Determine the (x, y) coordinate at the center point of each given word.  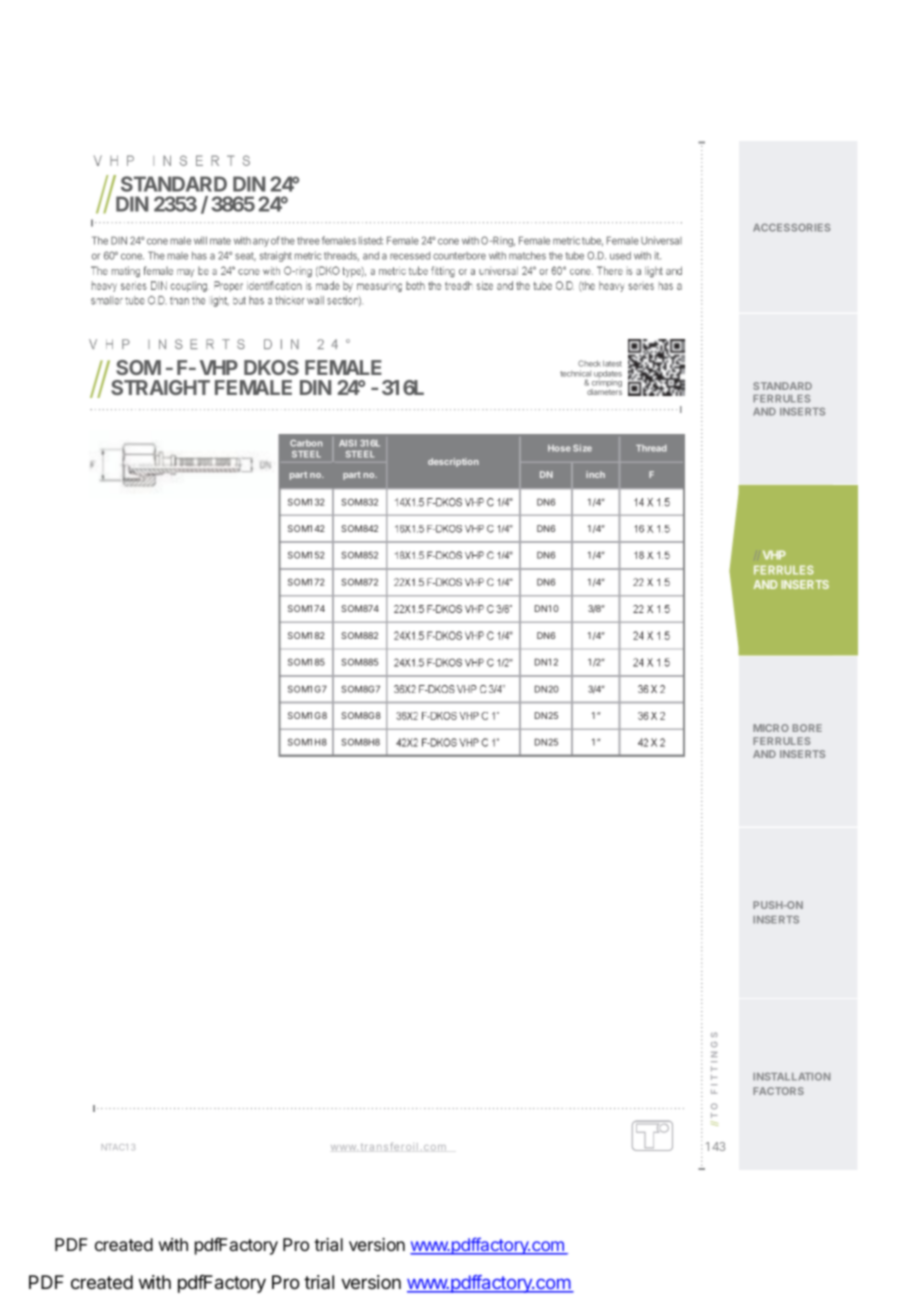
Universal (661, 240)
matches (527, 255)
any (261, 242)
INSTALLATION (791, 1077)
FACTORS (778, 1091)
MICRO (771, 728)
